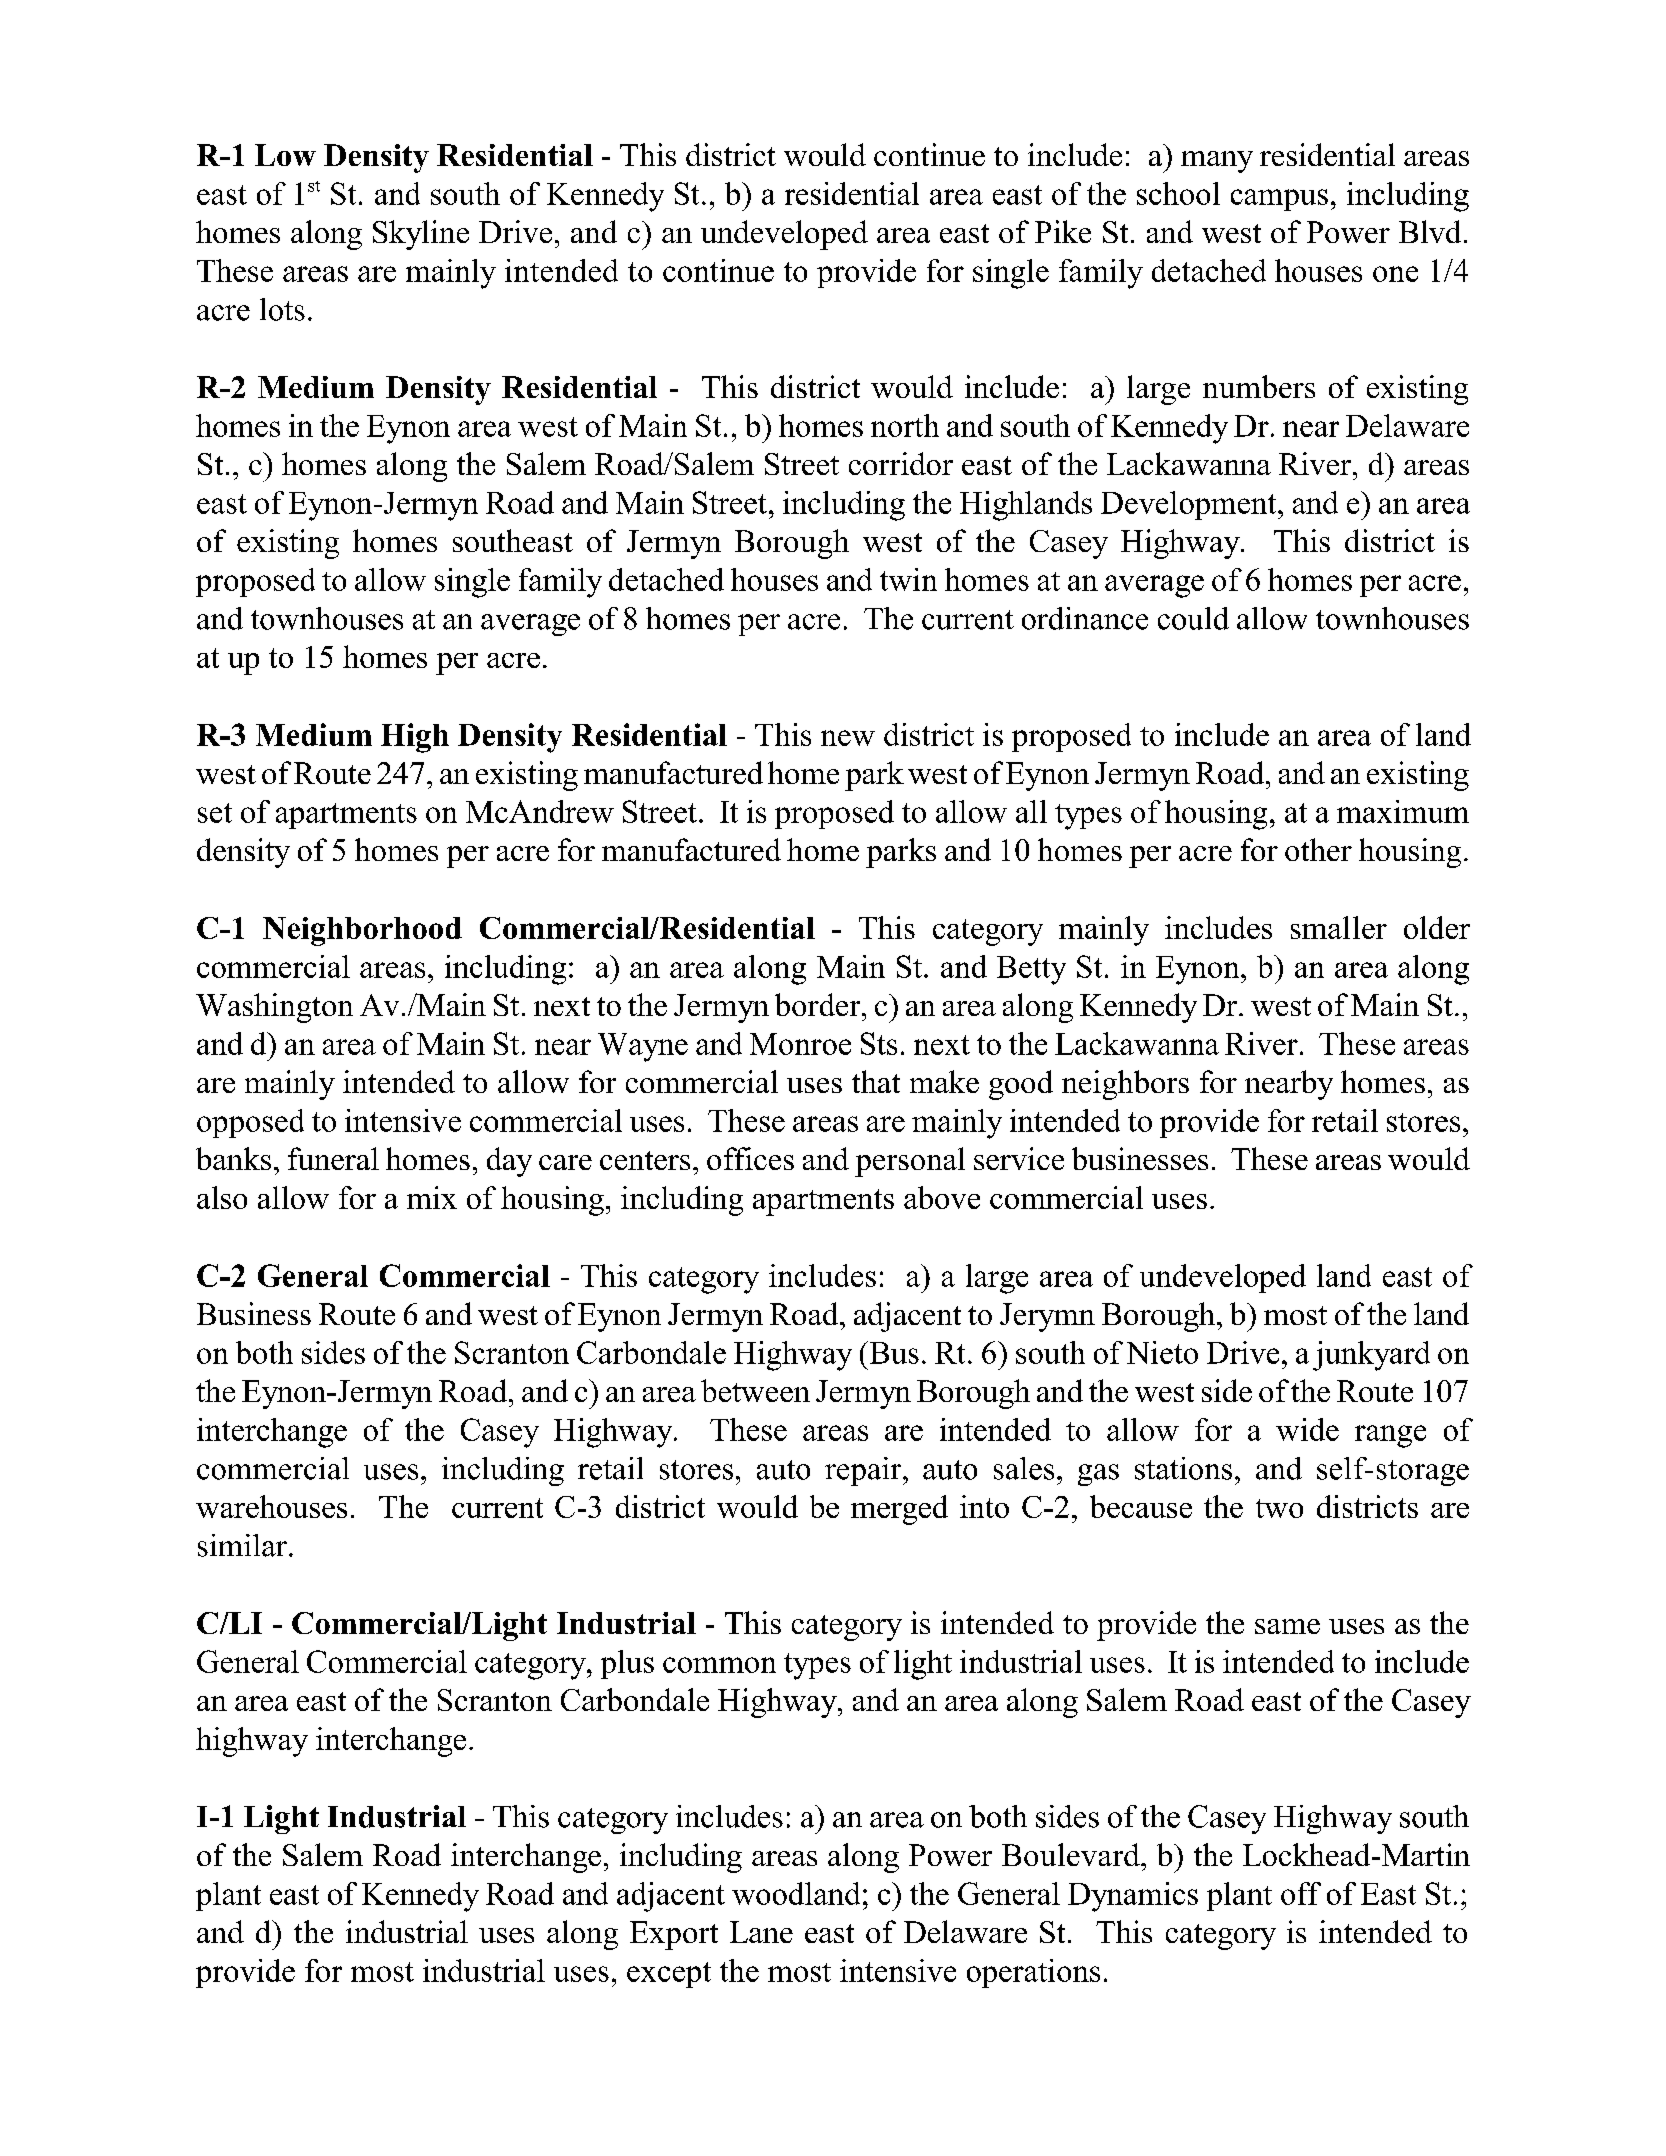 This screenshot has width=1666, height=2156. Describe the element at coordinates (274, 1008) in the screenshot. I see `Washington` at that location.
